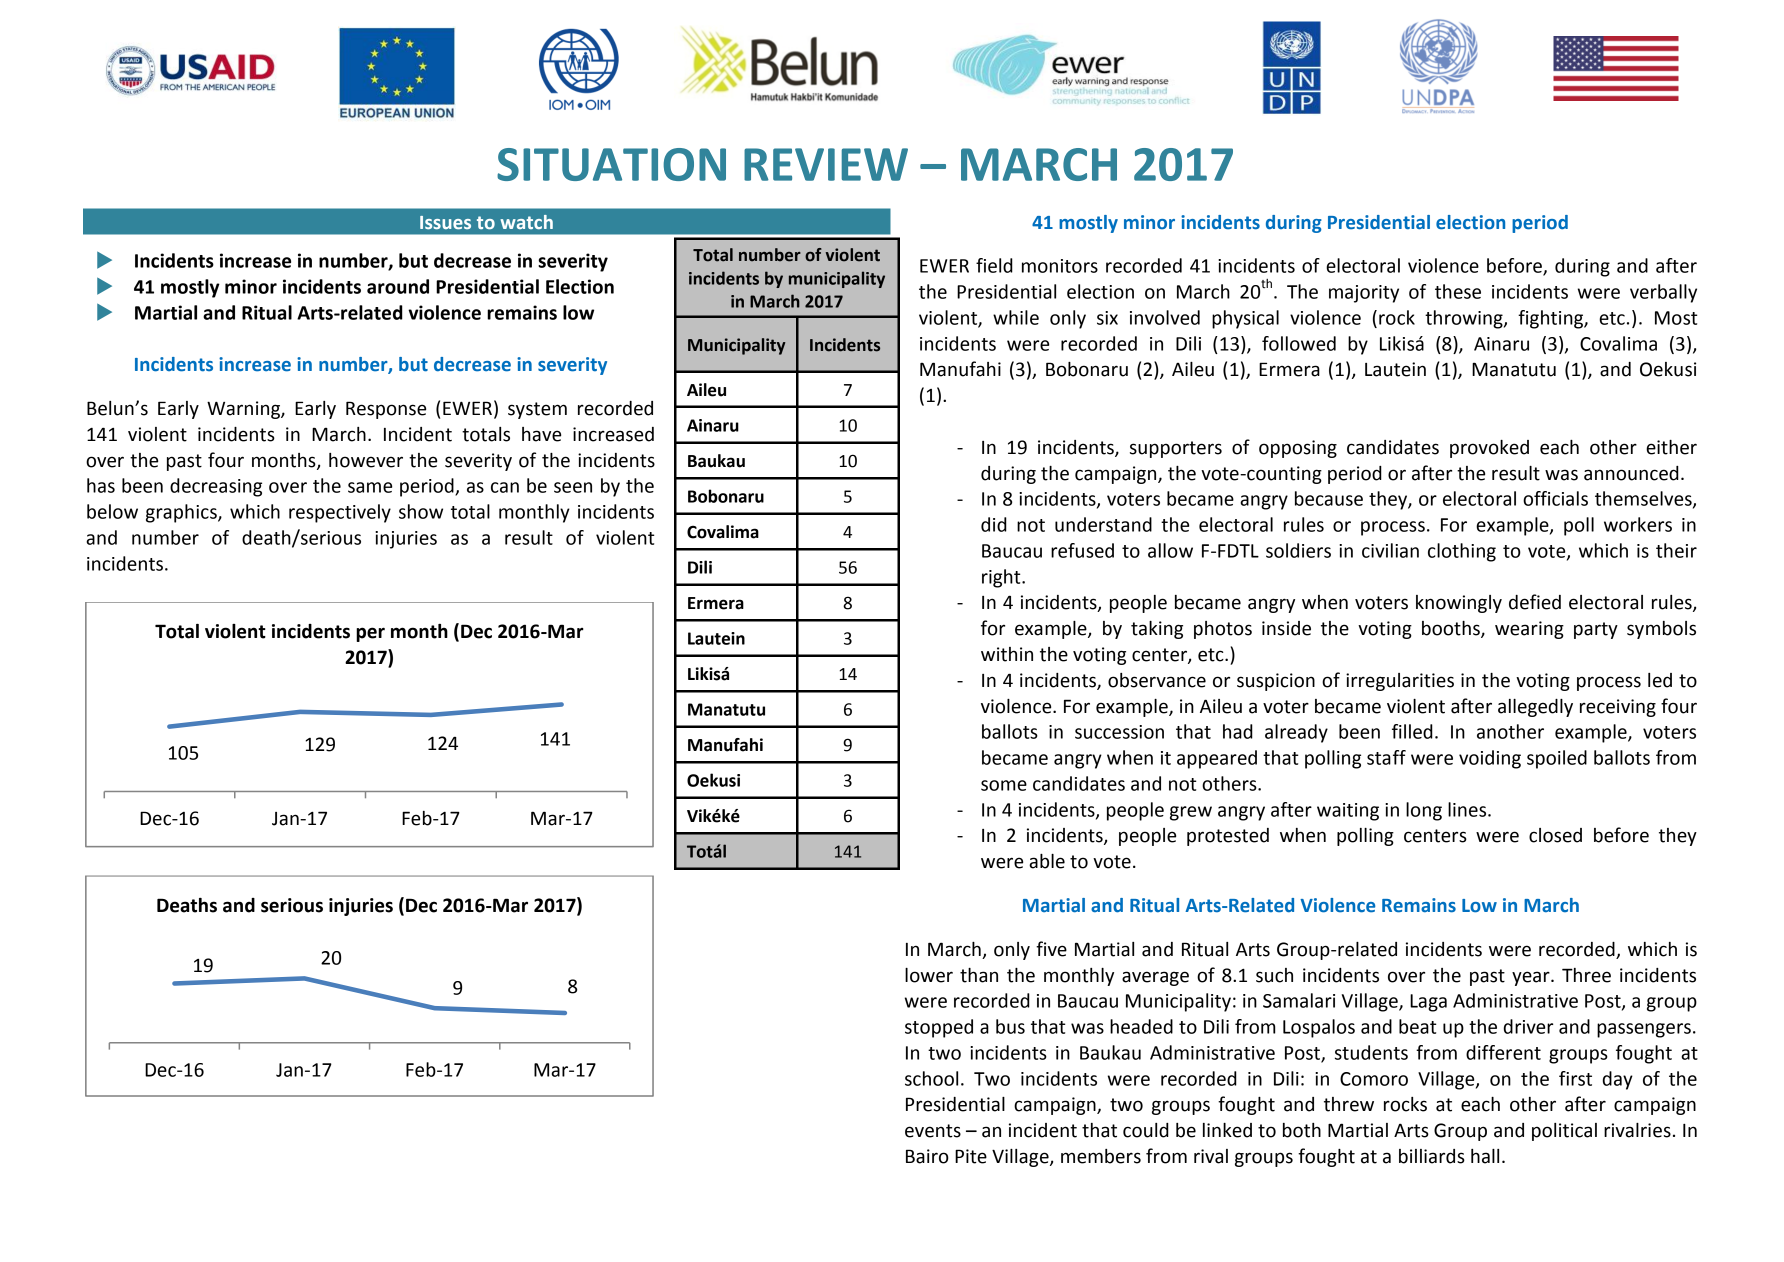 The image size is (1784, 1262). Describe the element at coordinates (244, 410) in the image. I see `Warning` at that location.
